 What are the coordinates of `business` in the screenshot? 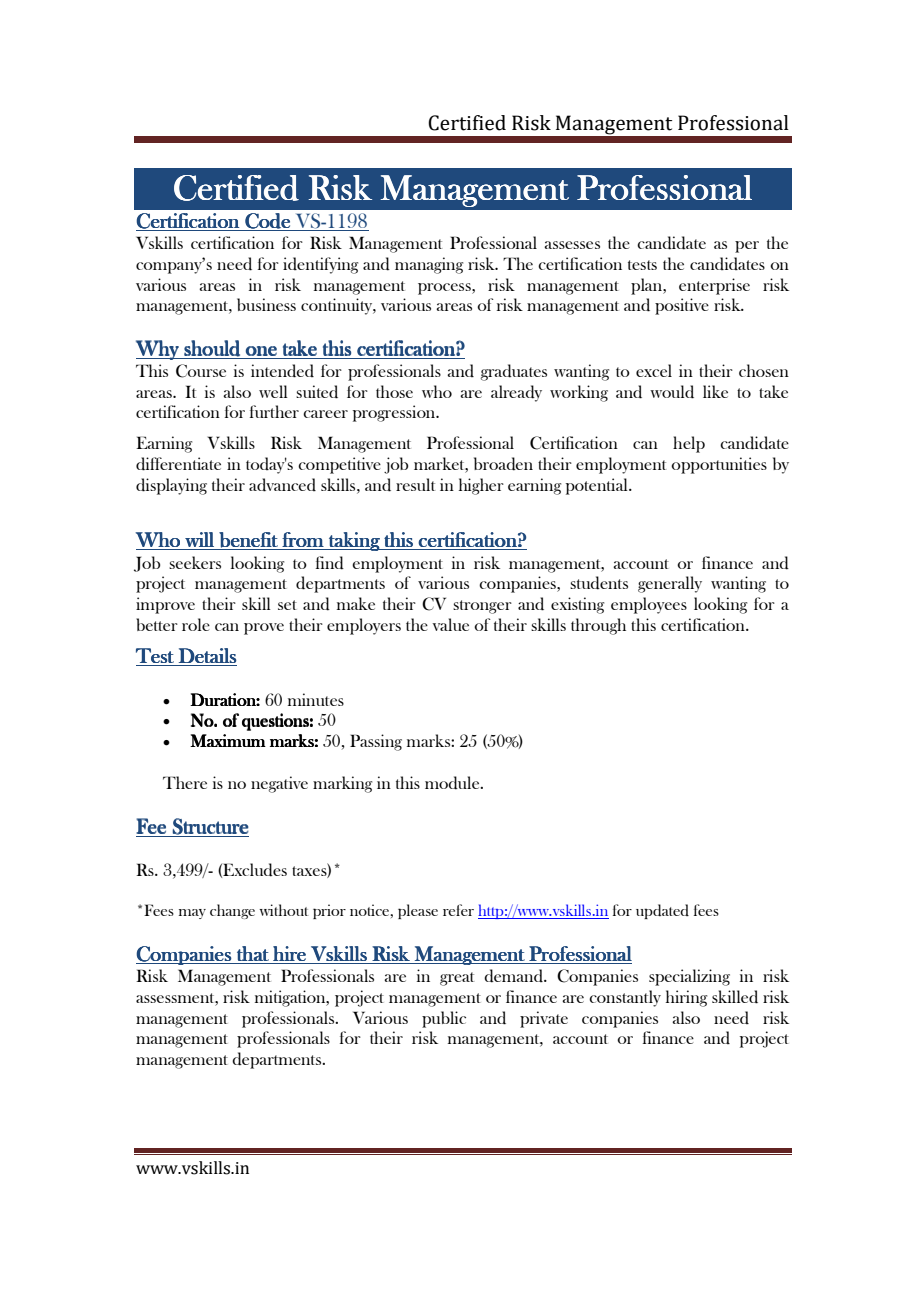 It's located at (266, 304).
